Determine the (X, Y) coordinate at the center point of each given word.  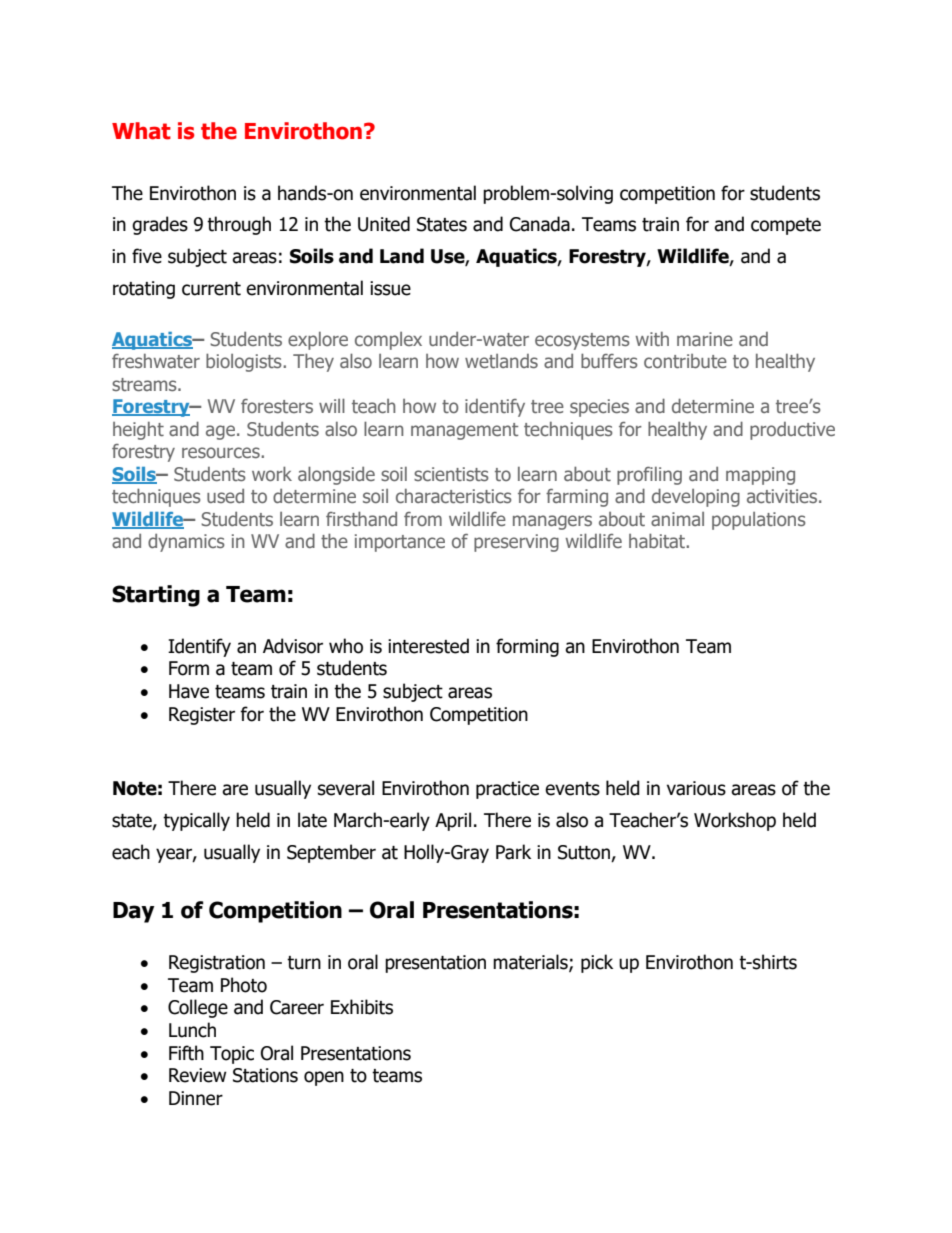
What (141, 131)
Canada (540, 224)
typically (196, 821)
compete (786, 226)
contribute (685, 361)
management (464, 431)
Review (198, 1075)
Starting (156, 596)
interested (428, 646)
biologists (245, 362)
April (453, 821)
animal (677, 519)
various (696, 788)
